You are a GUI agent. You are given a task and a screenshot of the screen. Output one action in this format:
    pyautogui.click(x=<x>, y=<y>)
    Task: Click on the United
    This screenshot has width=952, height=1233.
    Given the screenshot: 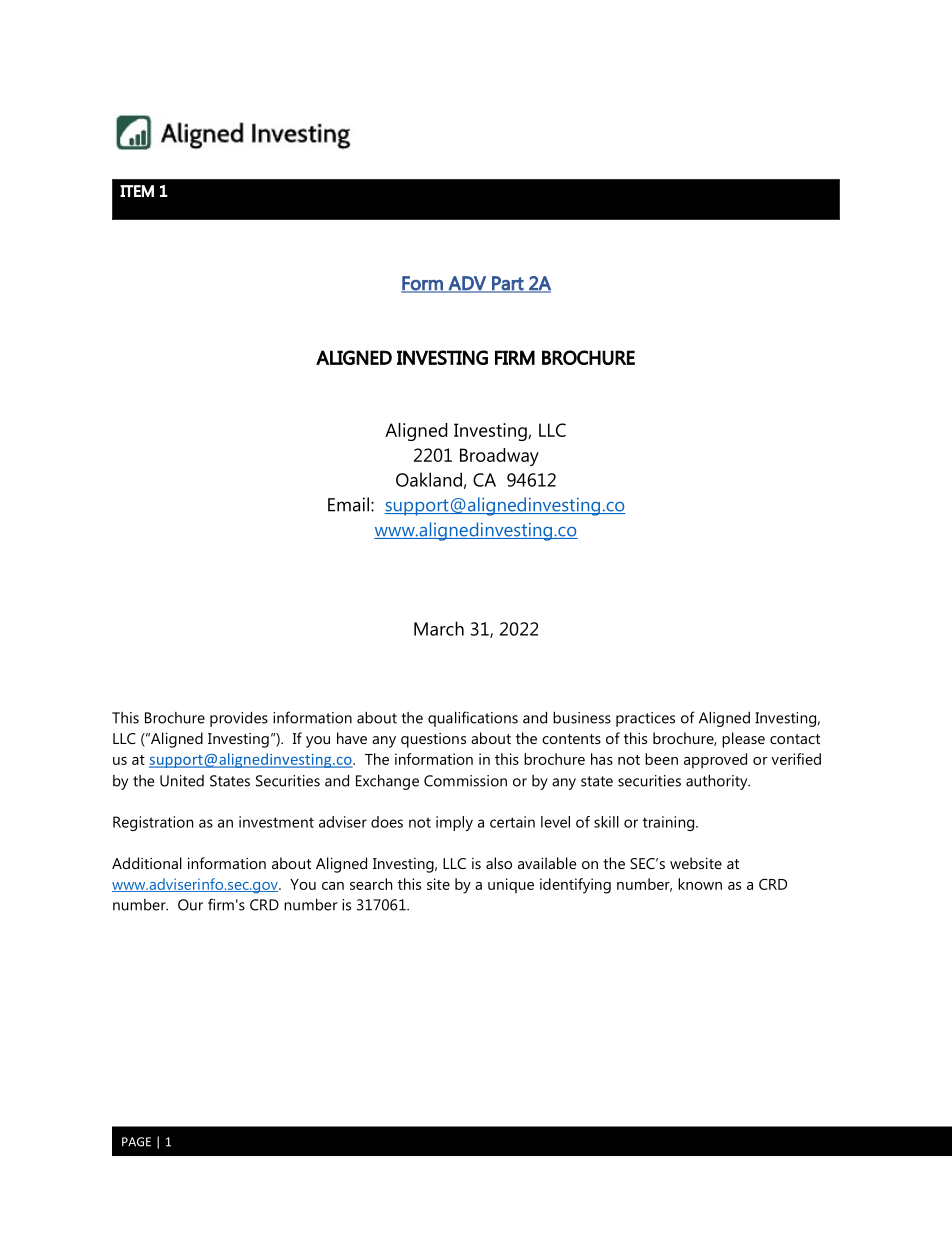 What is the action you would take?
    pyautogui.click(x=182, y=781)
